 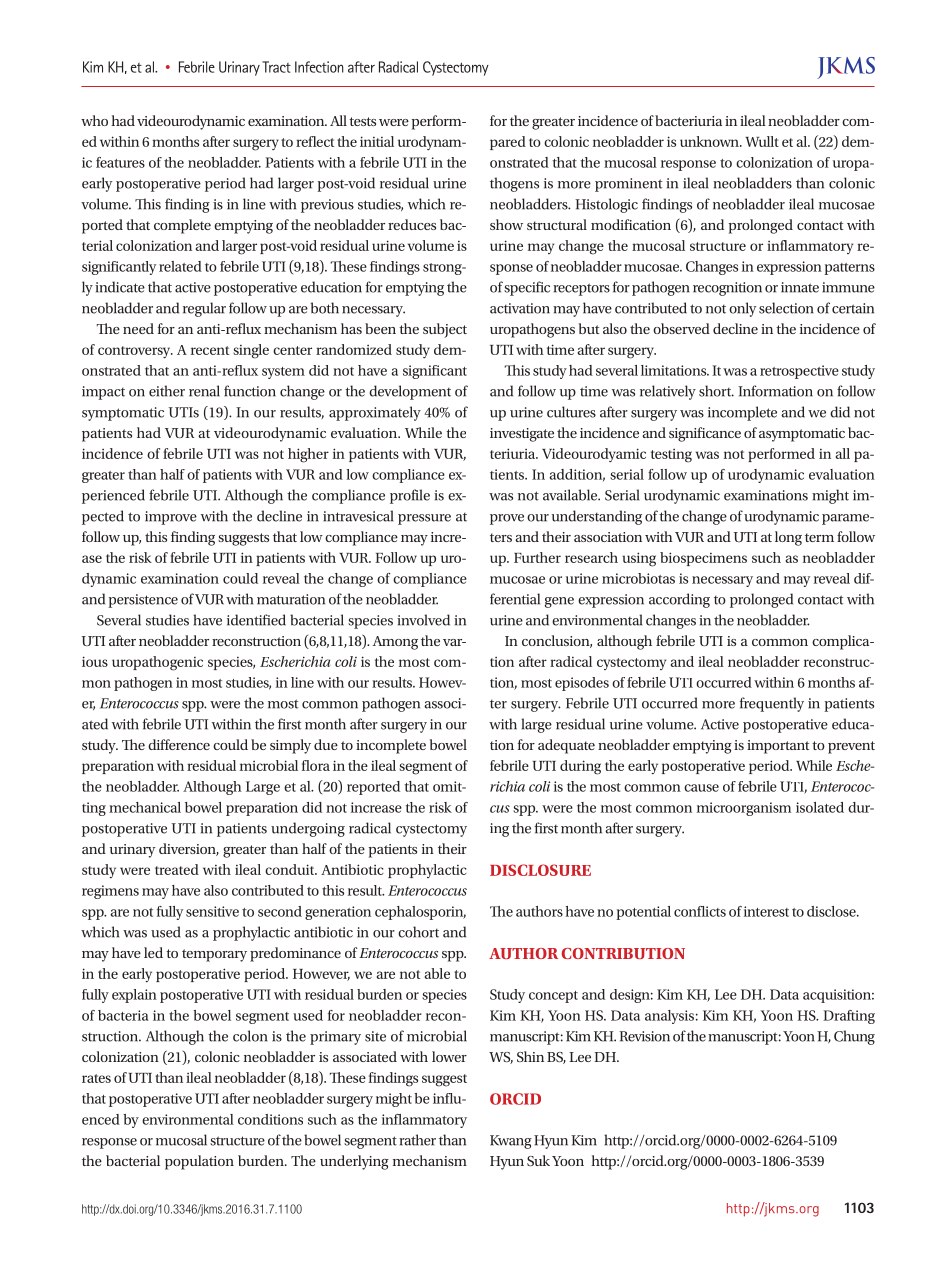 I want to click on unknown, so click(x=710, y=141).
